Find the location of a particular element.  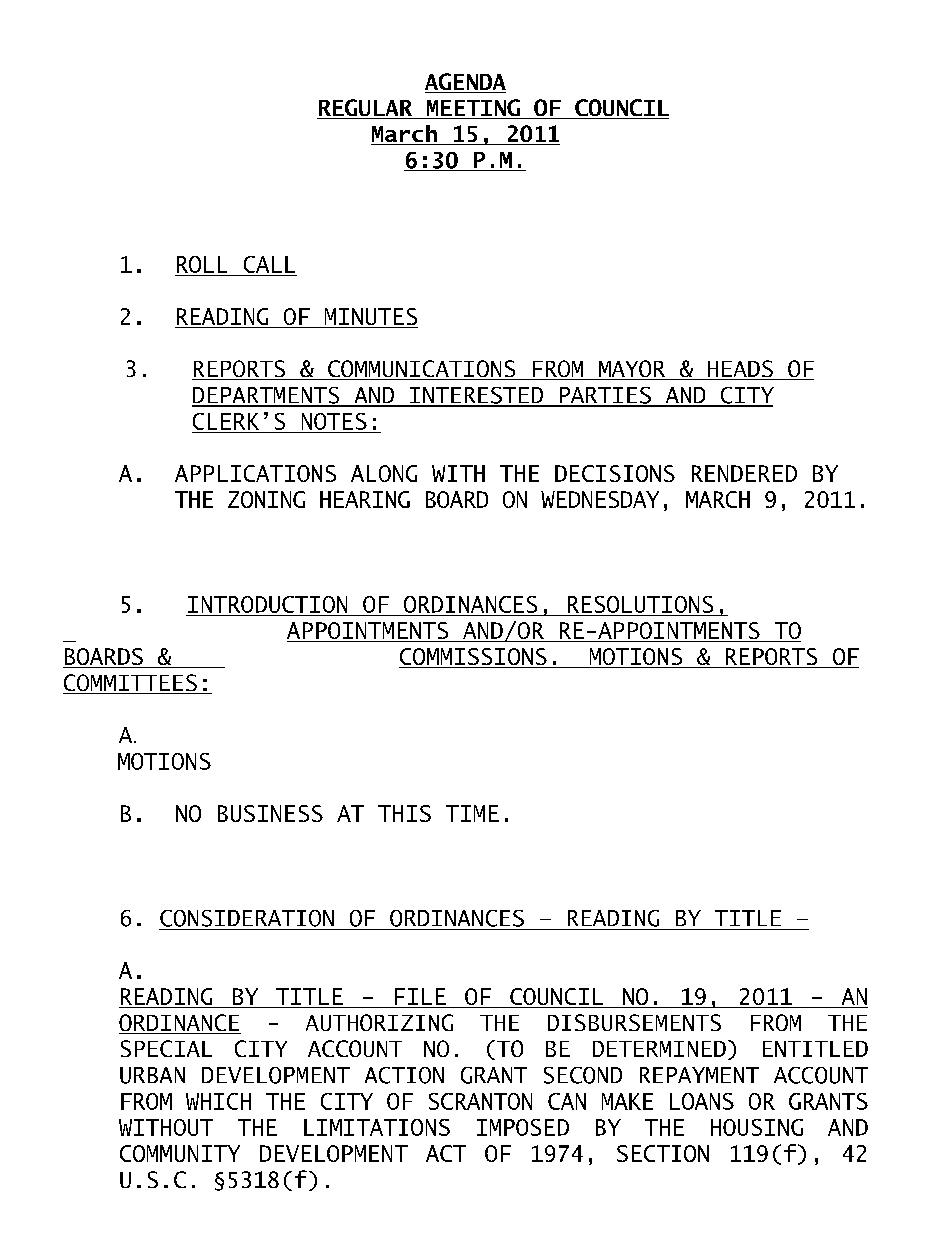

COMMISSIONS is located at coordinates (474, 658).
